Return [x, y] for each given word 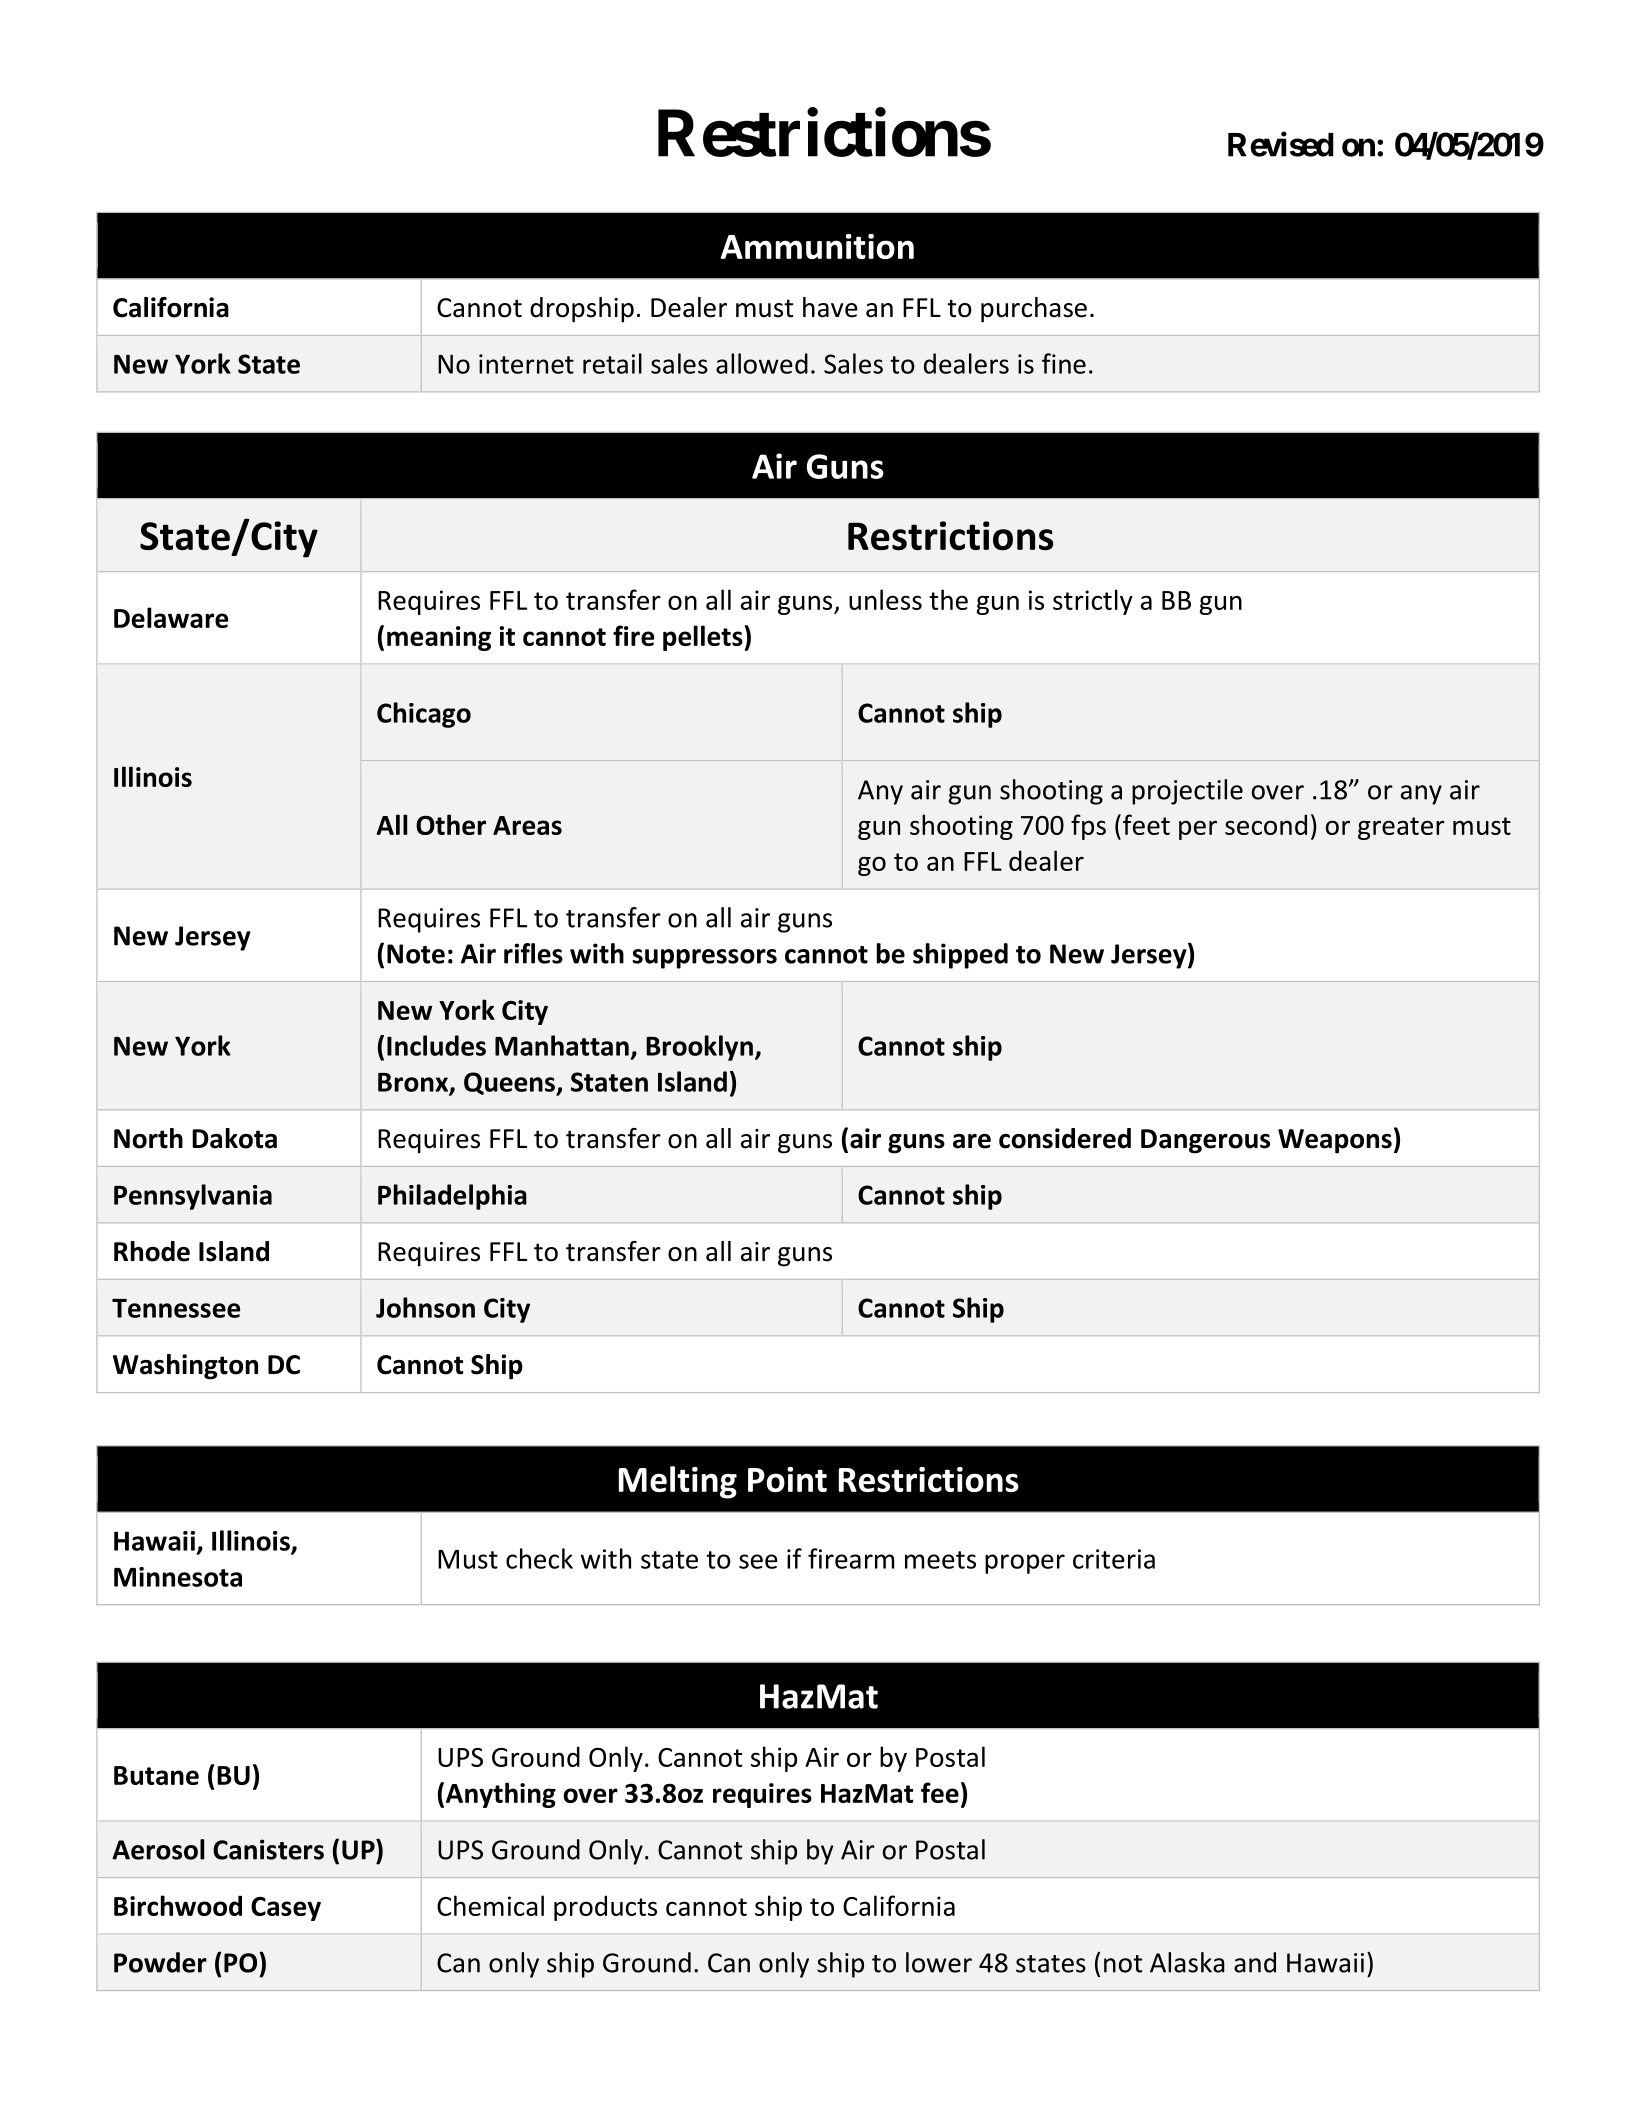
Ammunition [817, 246]
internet [526, 364]
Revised [1281, 144]
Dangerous [1205, 1141]
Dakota [234, 1138]
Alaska [1187, 1962]
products [605, 1908]
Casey [286, 1909]
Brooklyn [699, 1048]
